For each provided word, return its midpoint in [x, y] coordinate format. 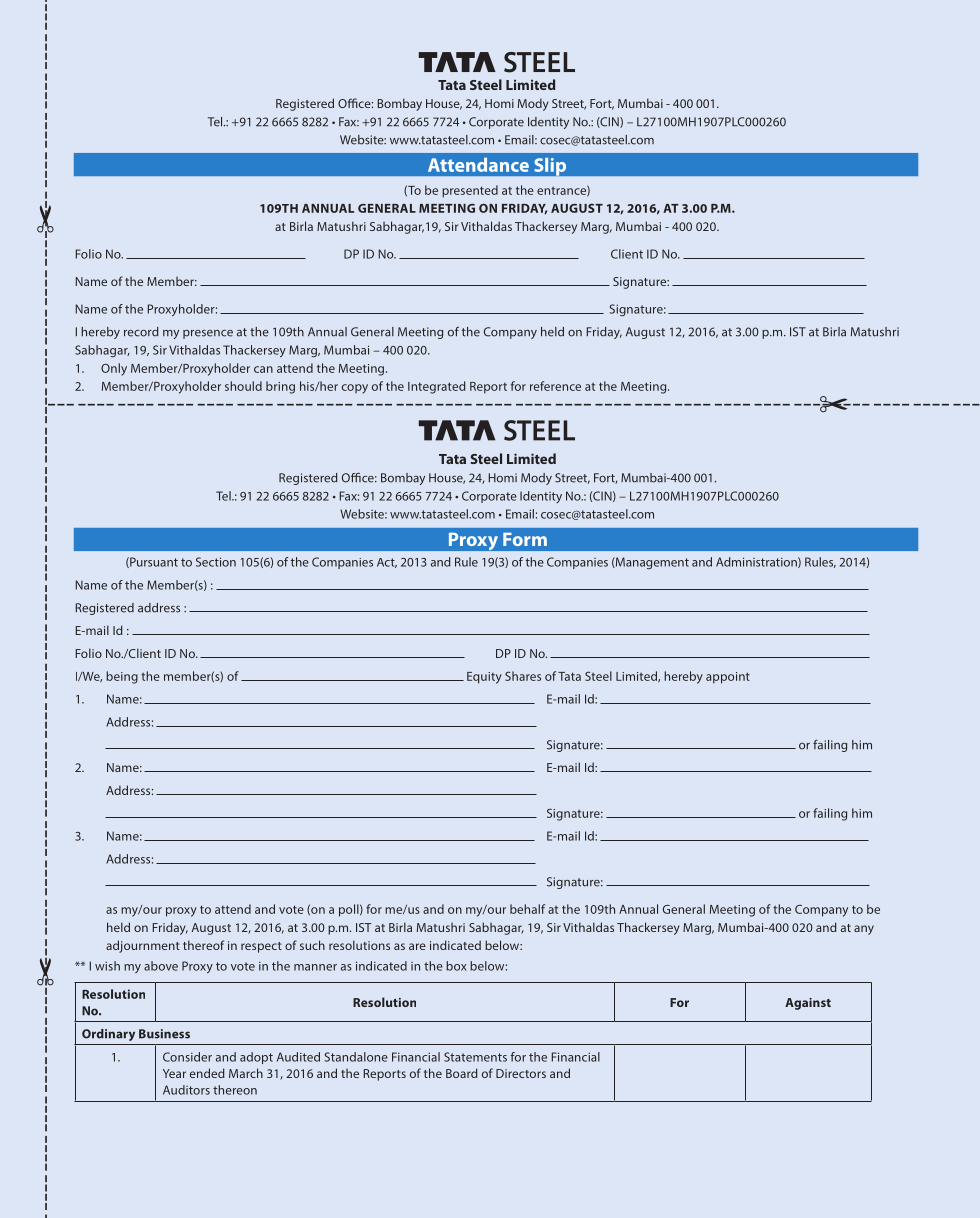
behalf [527, 909]
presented [470, 191]
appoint [728, 678]
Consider [187, 1057]
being [122, 677]
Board [462, 1073]
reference [555, 386]
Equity [484, 678]
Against [808, 1004]
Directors [521, 1073]
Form [525, 539]
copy [355, 389]
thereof [203, 945]
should [243, 386]
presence [208, 334]
